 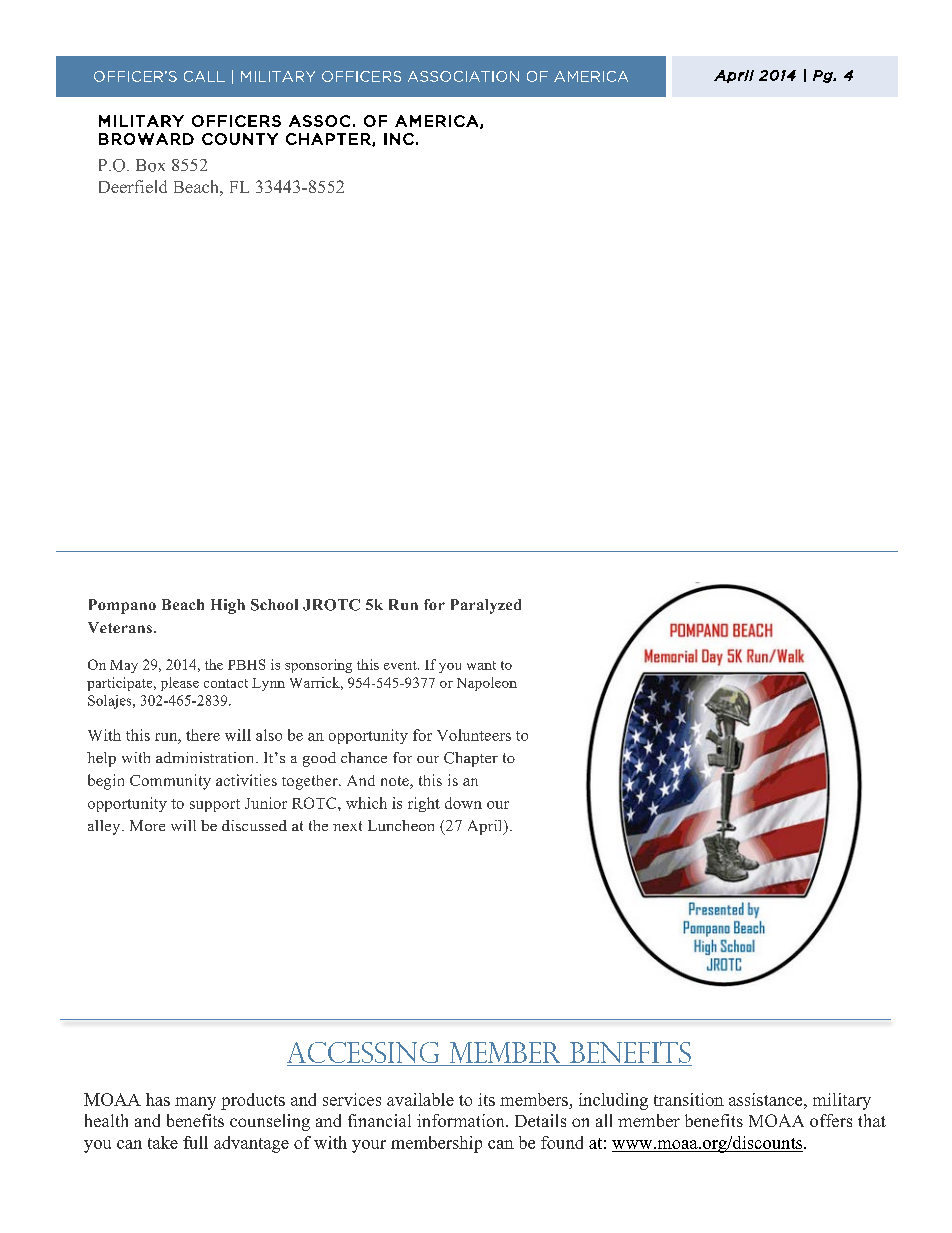 I want to click on many, so click(x=195, y=1103).
